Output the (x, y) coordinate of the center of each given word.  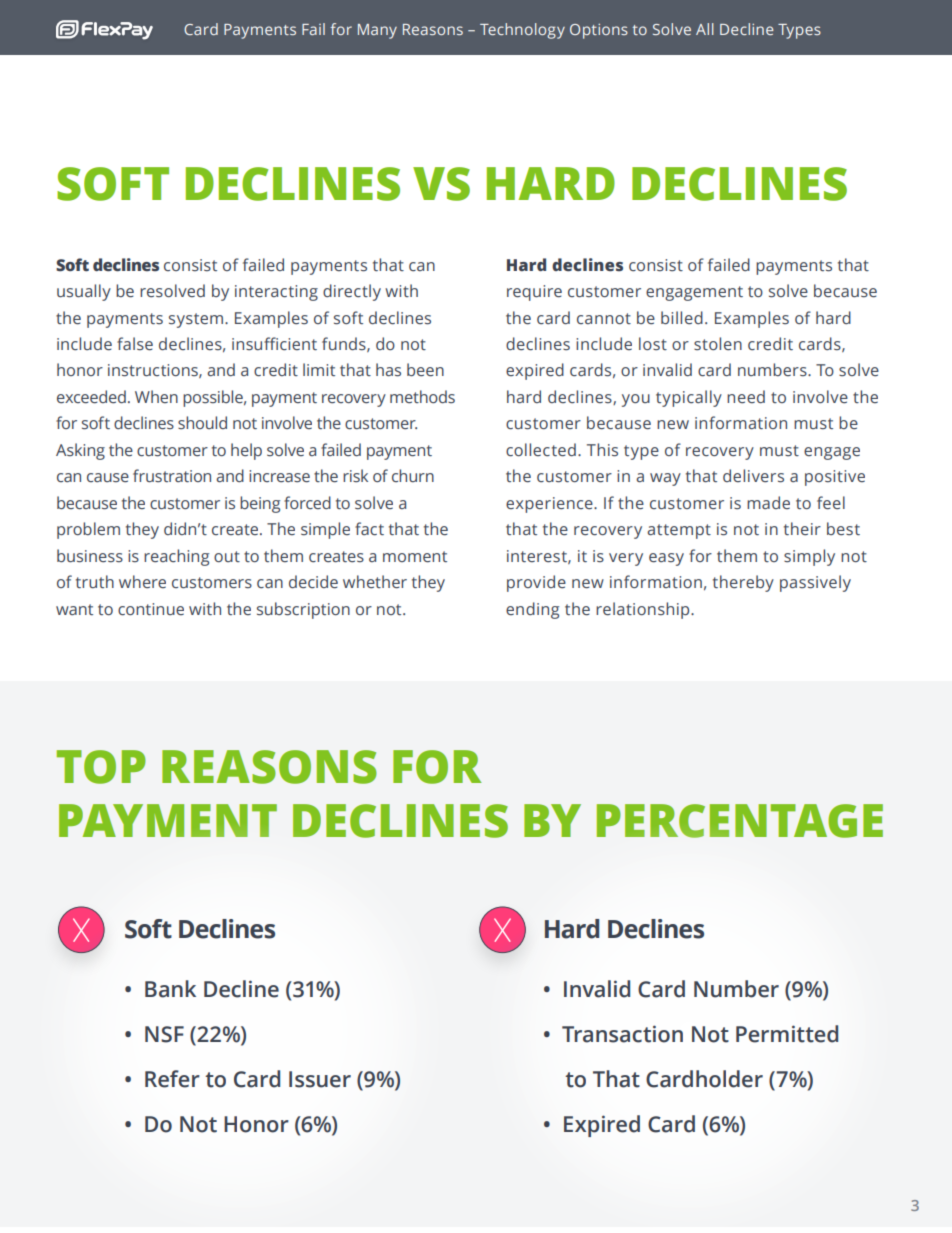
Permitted (787, 1034)
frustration (172, 476)
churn (413, 475)
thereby (743, 583)
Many (377, 31)
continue (151, 609)
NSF (164, 1034)
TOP (101, 767)
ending (532, 610)
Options (599, 31)
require (534, 293)
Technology (522, 31)
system (196, 320)
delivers (753, 476)
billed (682, 318)
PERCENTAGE (740, 821)
